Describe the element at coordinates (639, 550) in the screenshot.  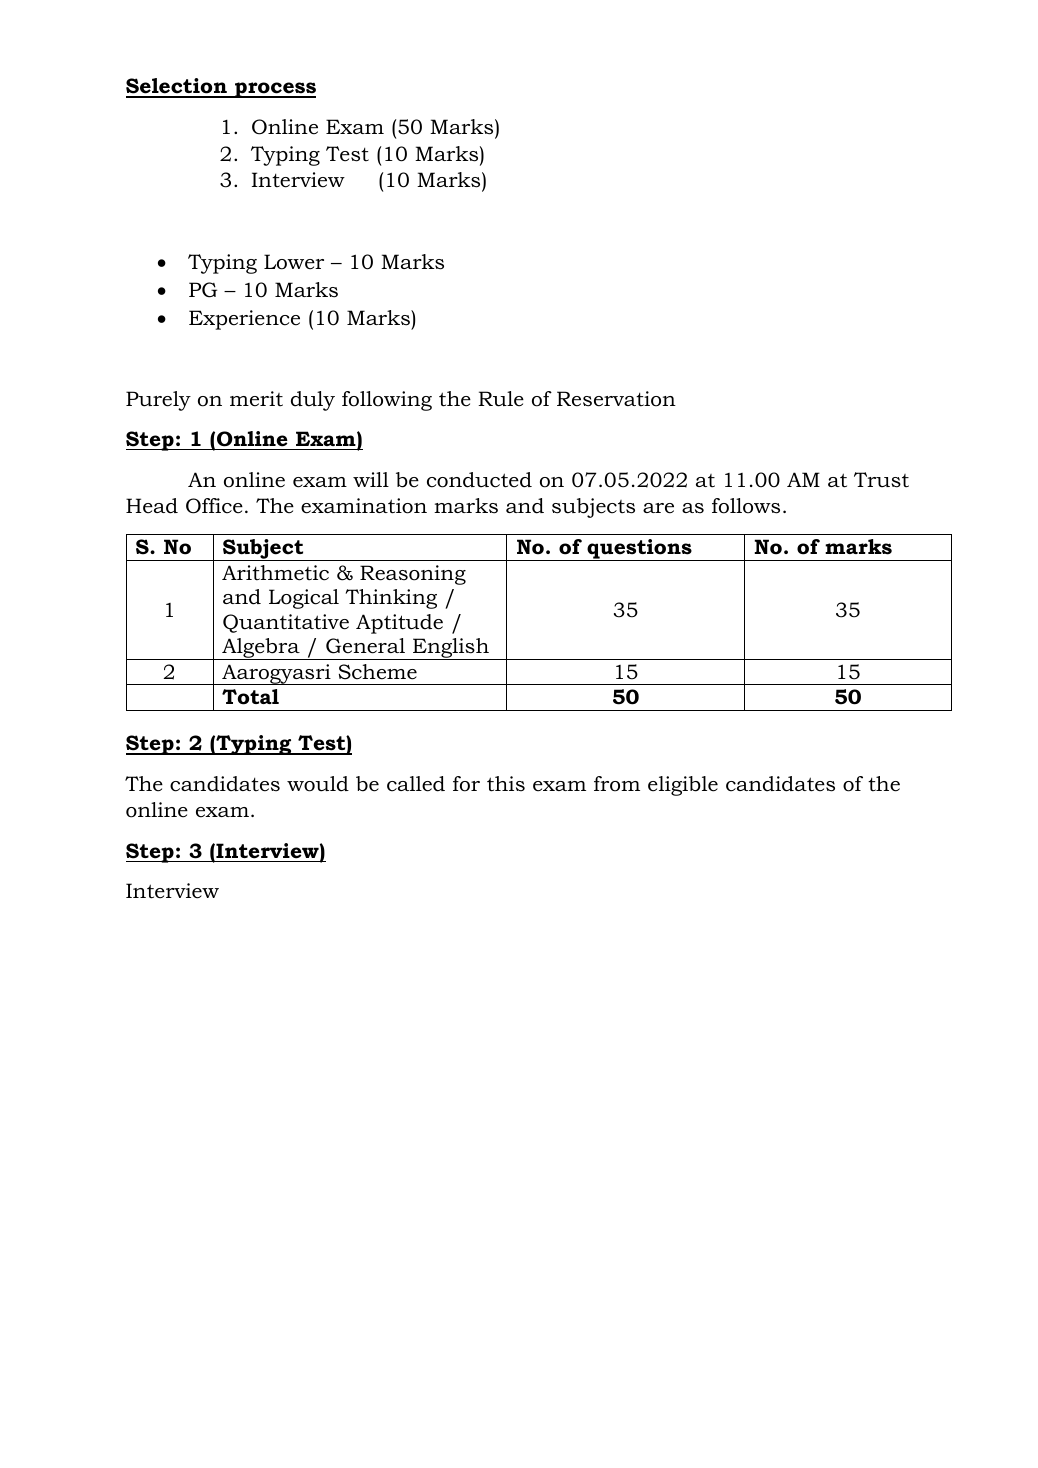
I see `questions` at that location.
